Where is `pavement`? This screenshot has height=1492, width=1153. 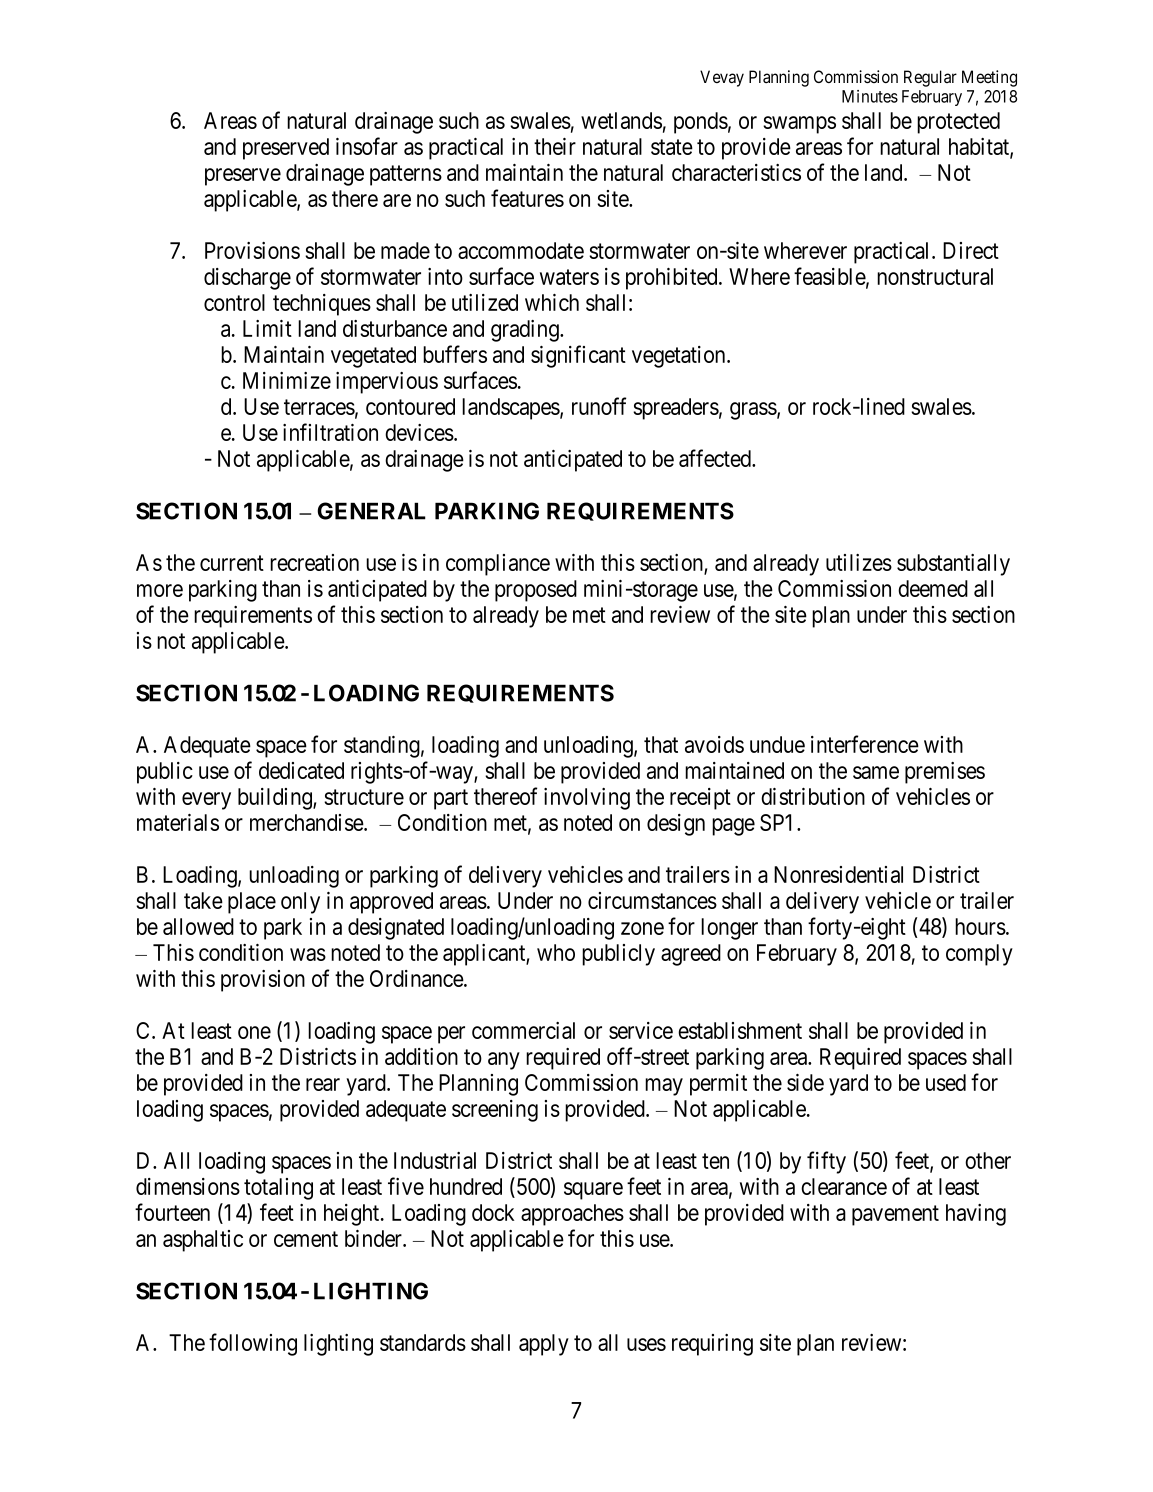
pavement is located at coordinates (895, 1215).
